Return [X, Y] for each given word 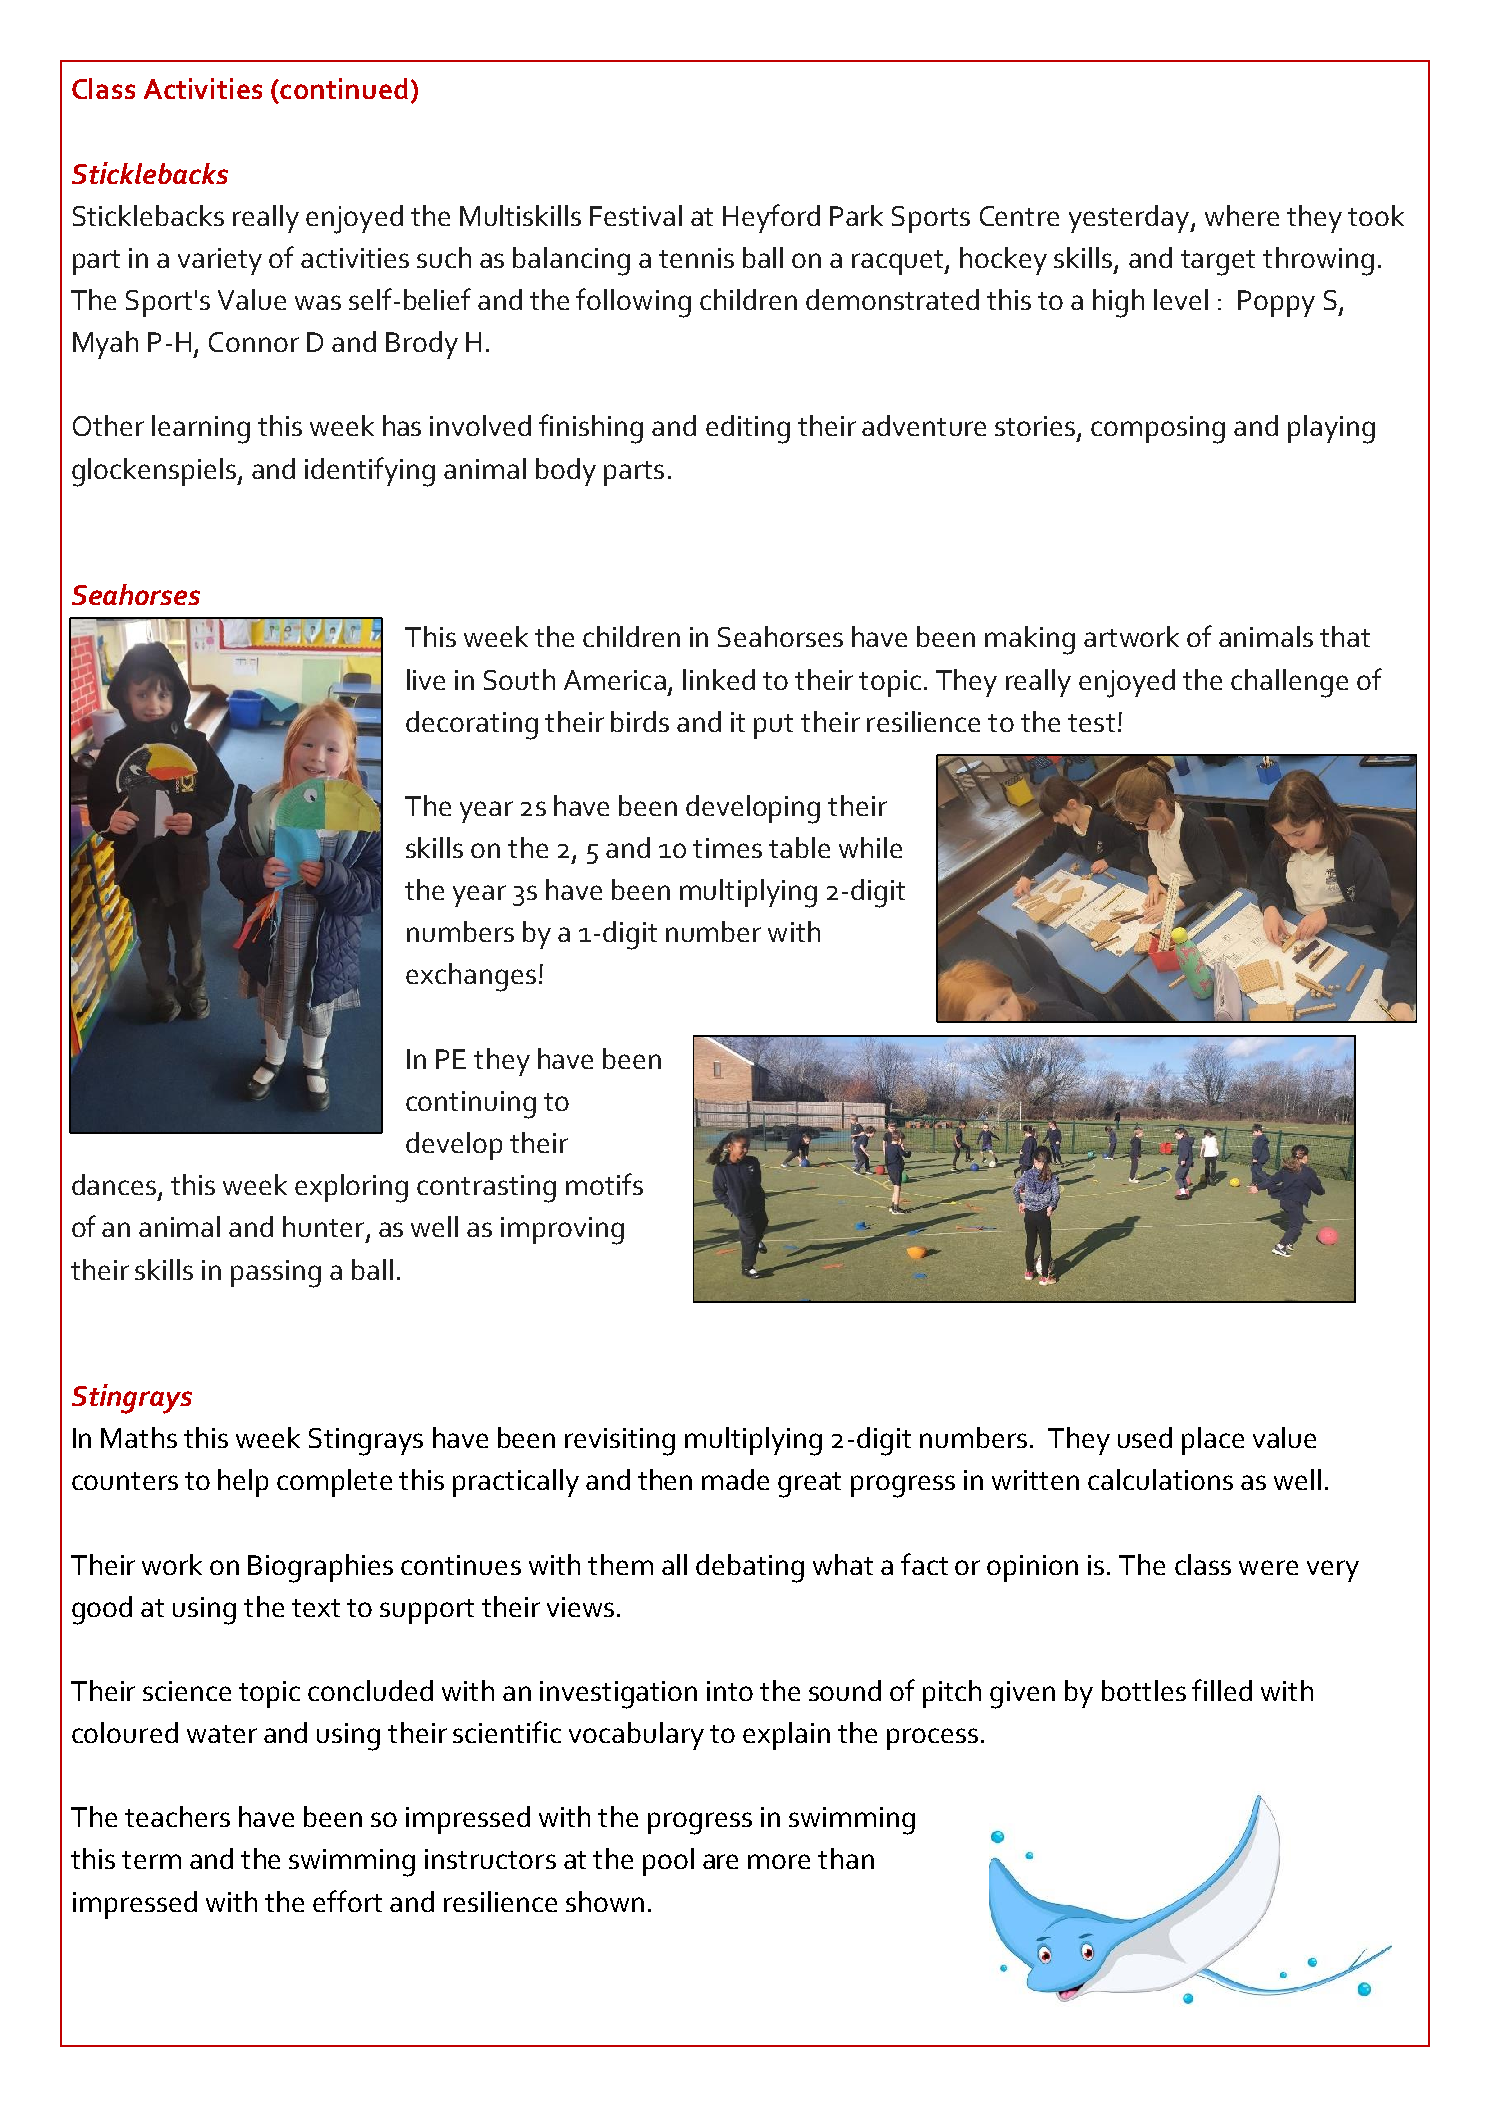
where [1242, 215]
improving [562, 1231]
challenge [1289, 683]
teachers [177, 1816]
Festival [636, 215]
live [426, 679]
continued [343, 88]
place [1213, 1441]
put [773, 726]
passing [276, 1274]
